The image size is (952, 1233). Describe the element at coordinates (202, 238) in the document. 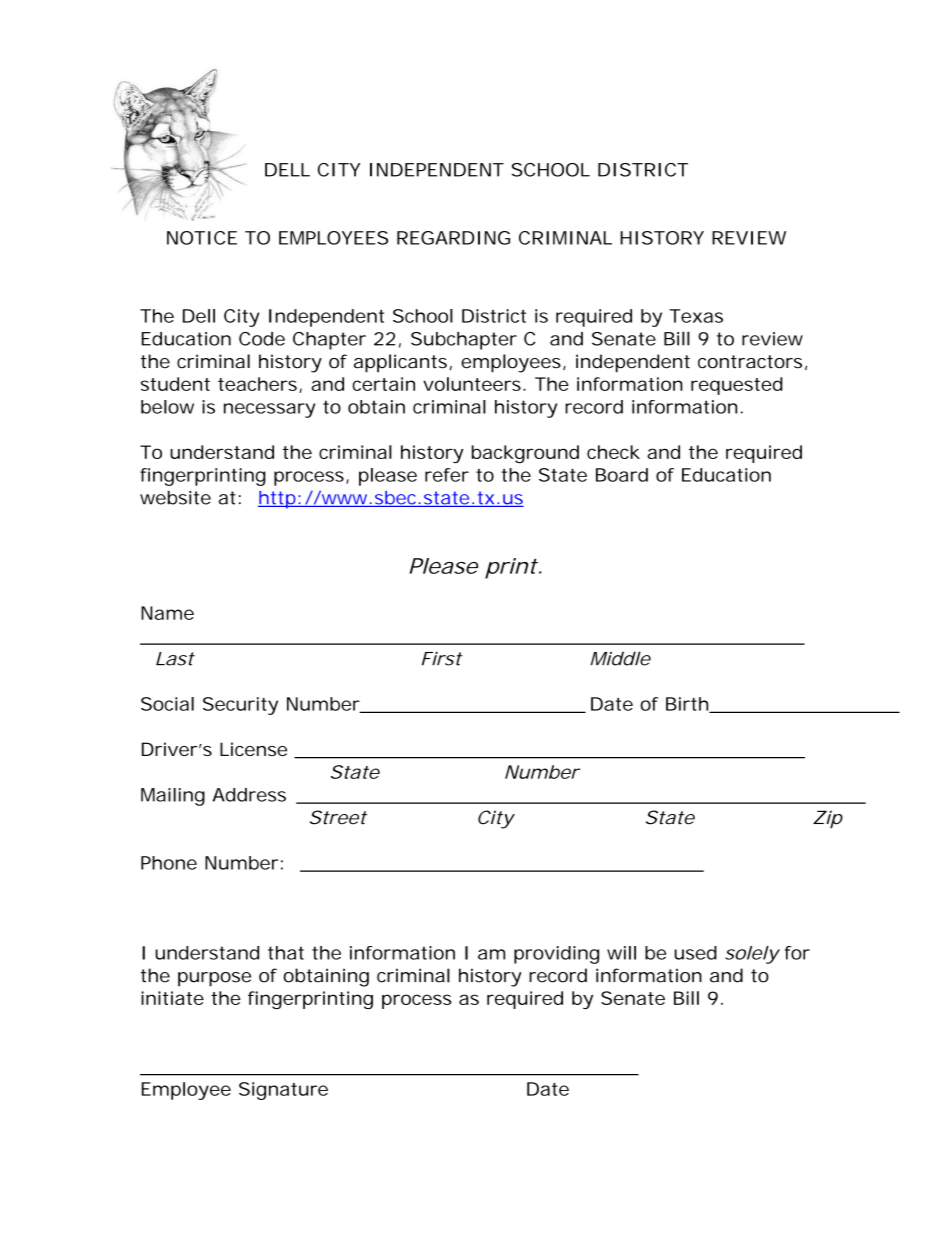

I see `NOTICE` at that location.
